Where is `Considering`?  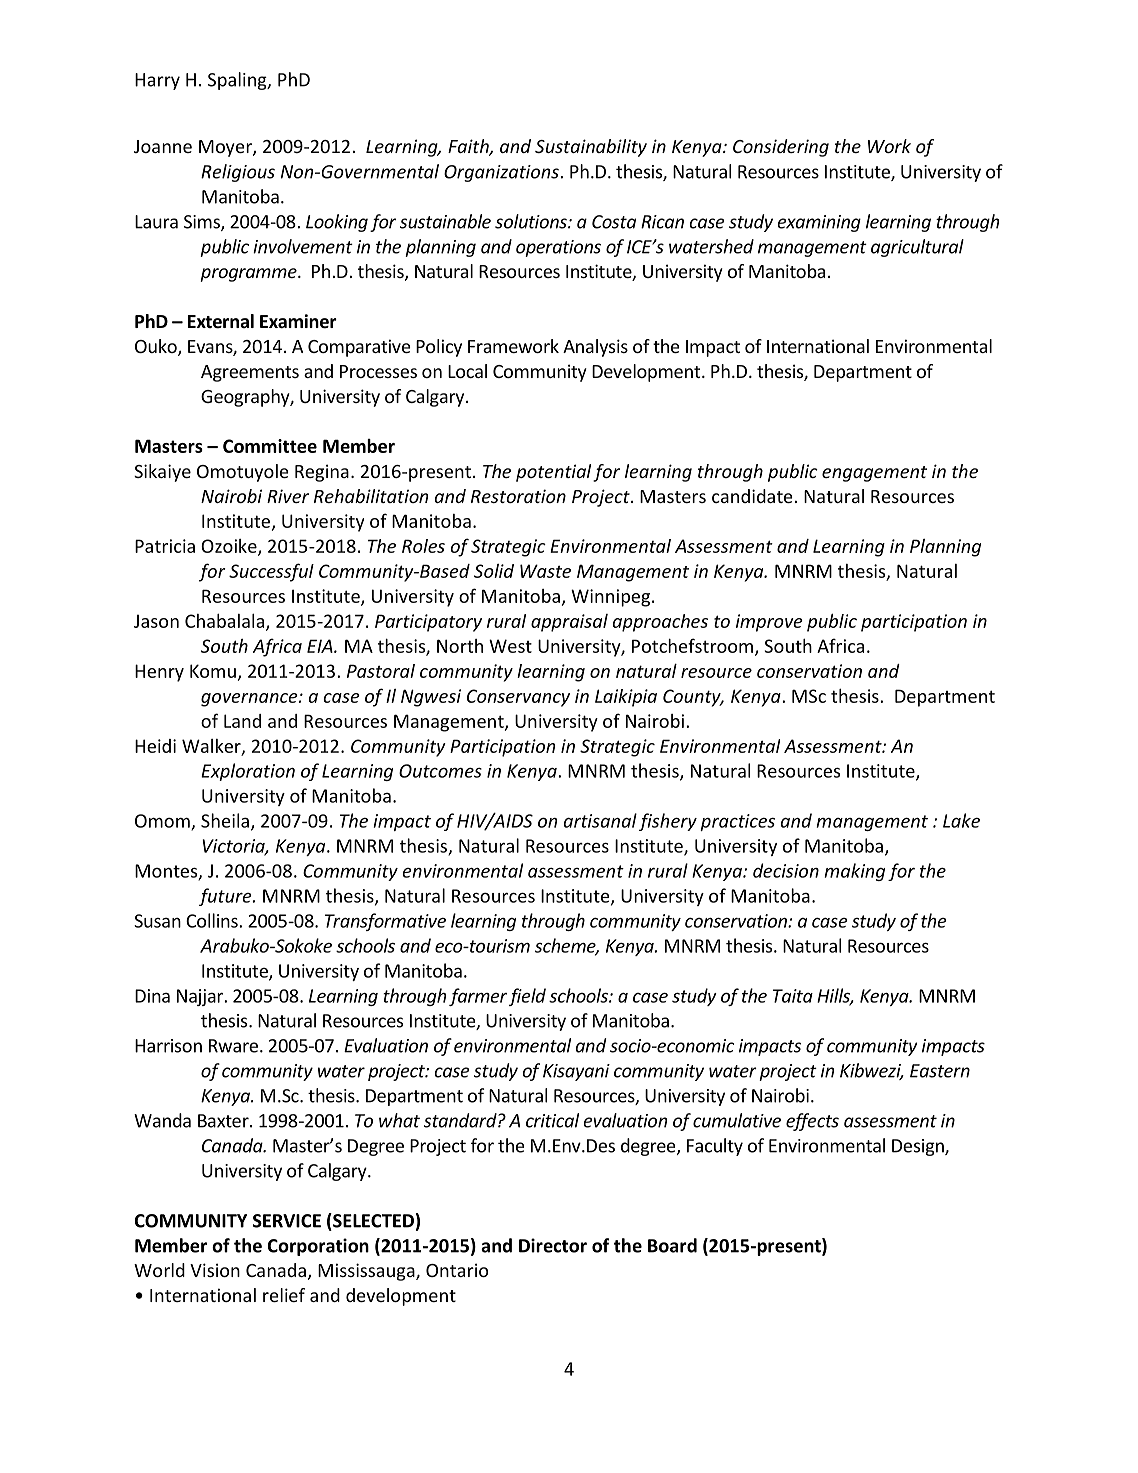
Considering is located at coordinates (781, 148).
